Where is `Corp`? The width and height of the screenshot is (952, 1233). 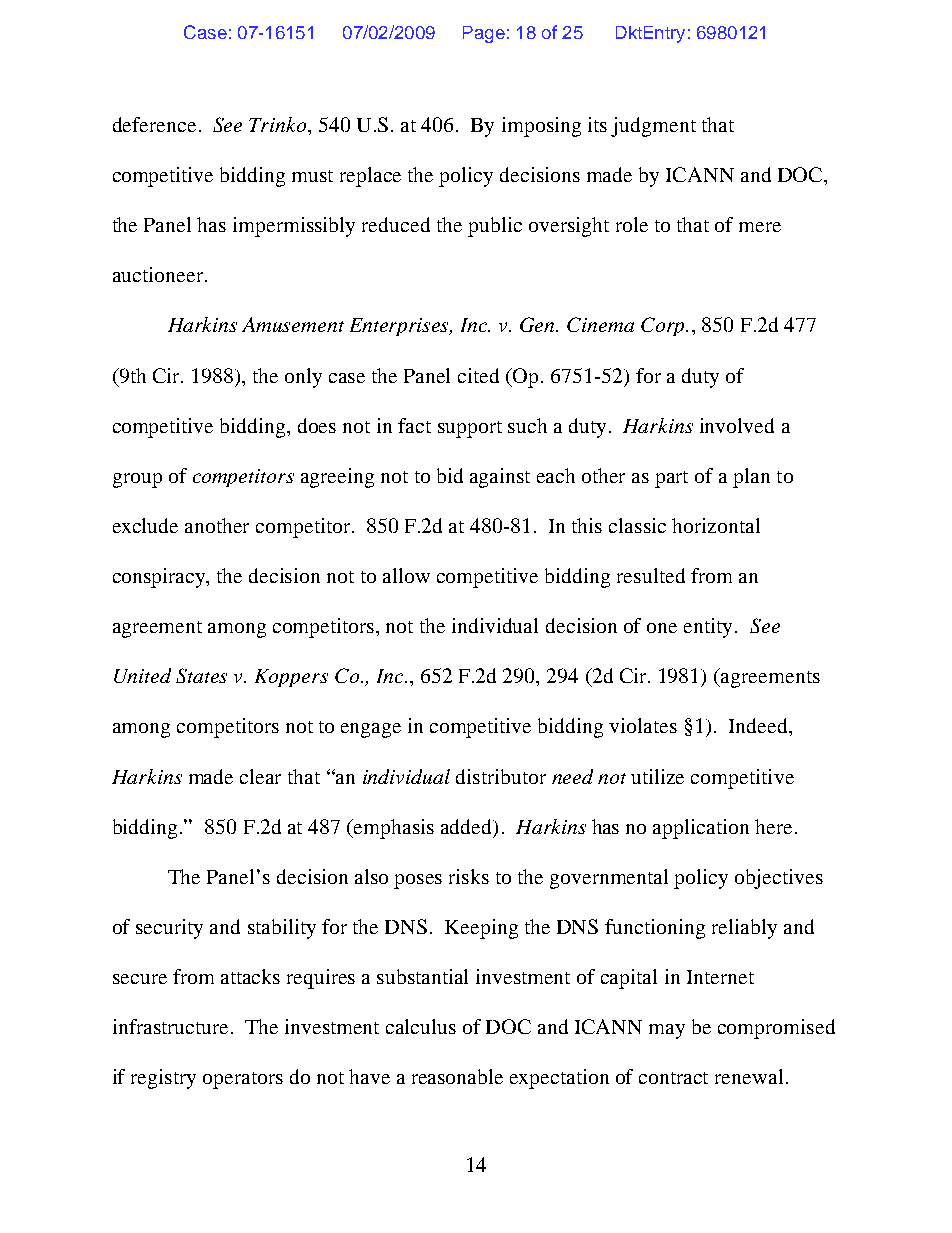 Corp is located at coordinates (664, 326).
